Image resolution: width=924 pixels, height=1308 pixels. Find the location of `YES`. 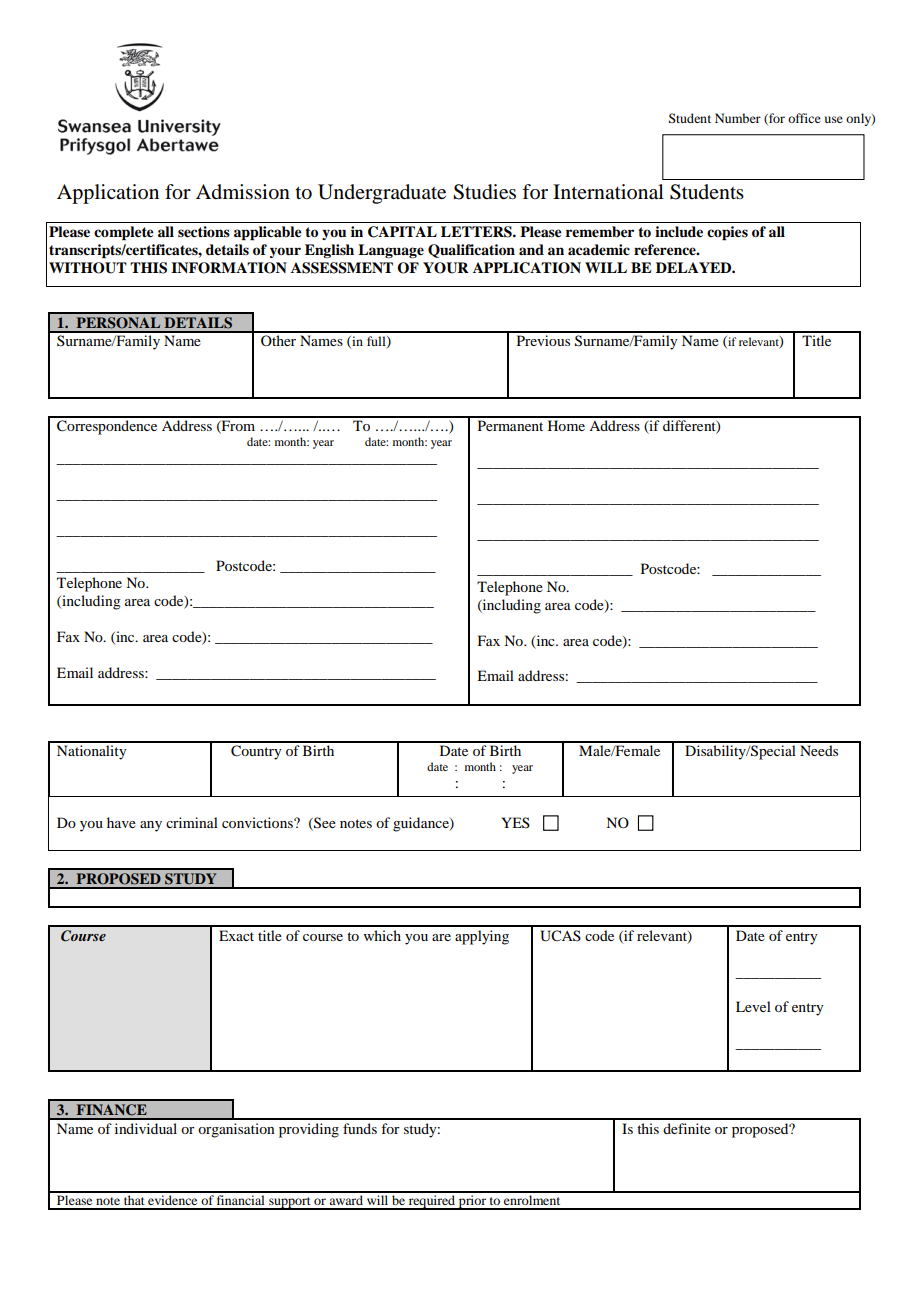

YES is located at coordinates (516, 822).
